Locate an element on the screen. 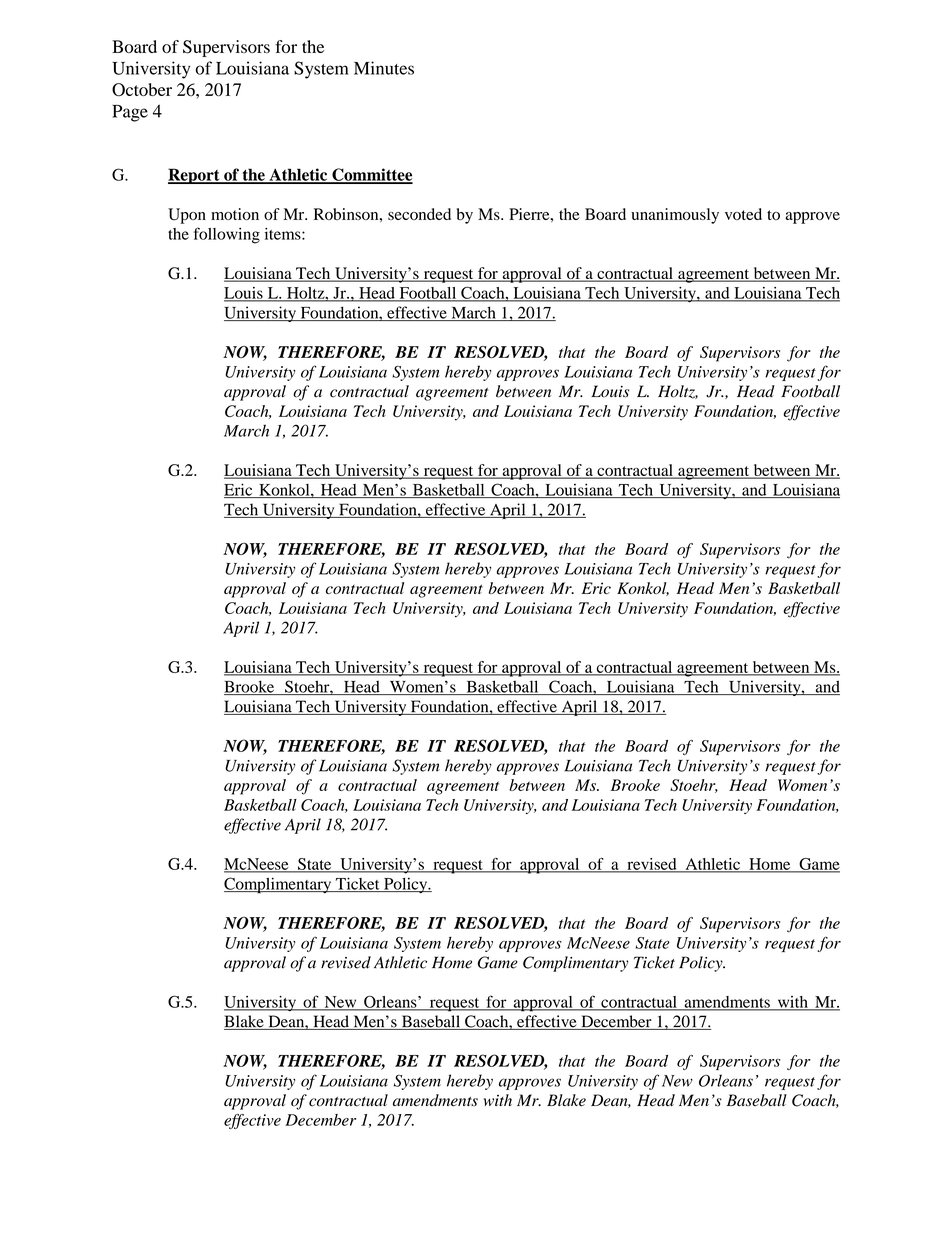 The height and width of the screenshot is (1233, 952). Committee is located at coordinates (371, 175).
